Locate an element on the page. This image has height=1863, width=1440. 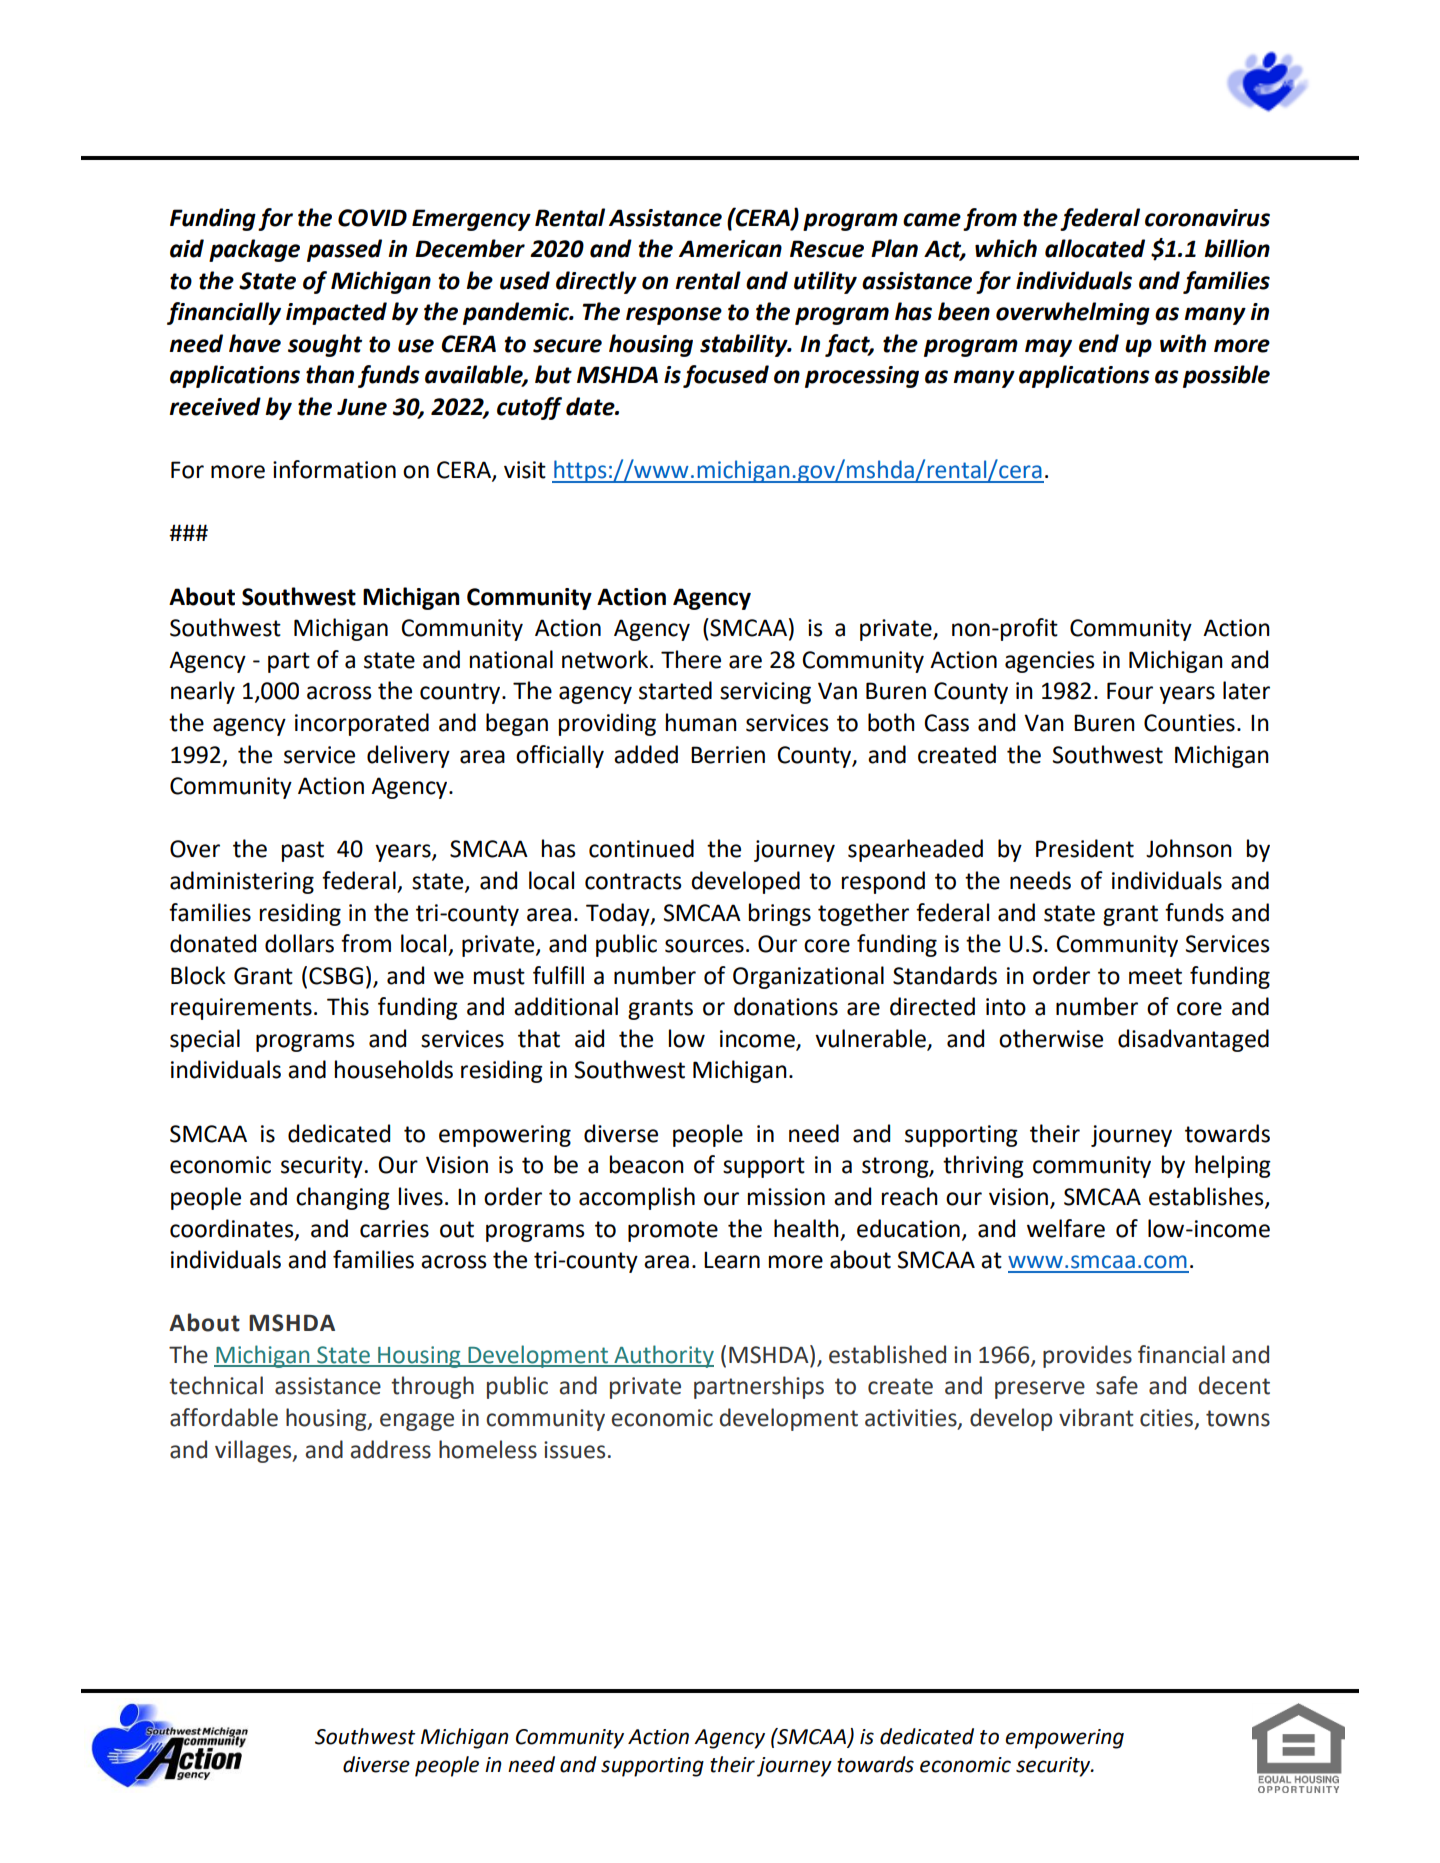
passed is located at coordinates (344, 250).
